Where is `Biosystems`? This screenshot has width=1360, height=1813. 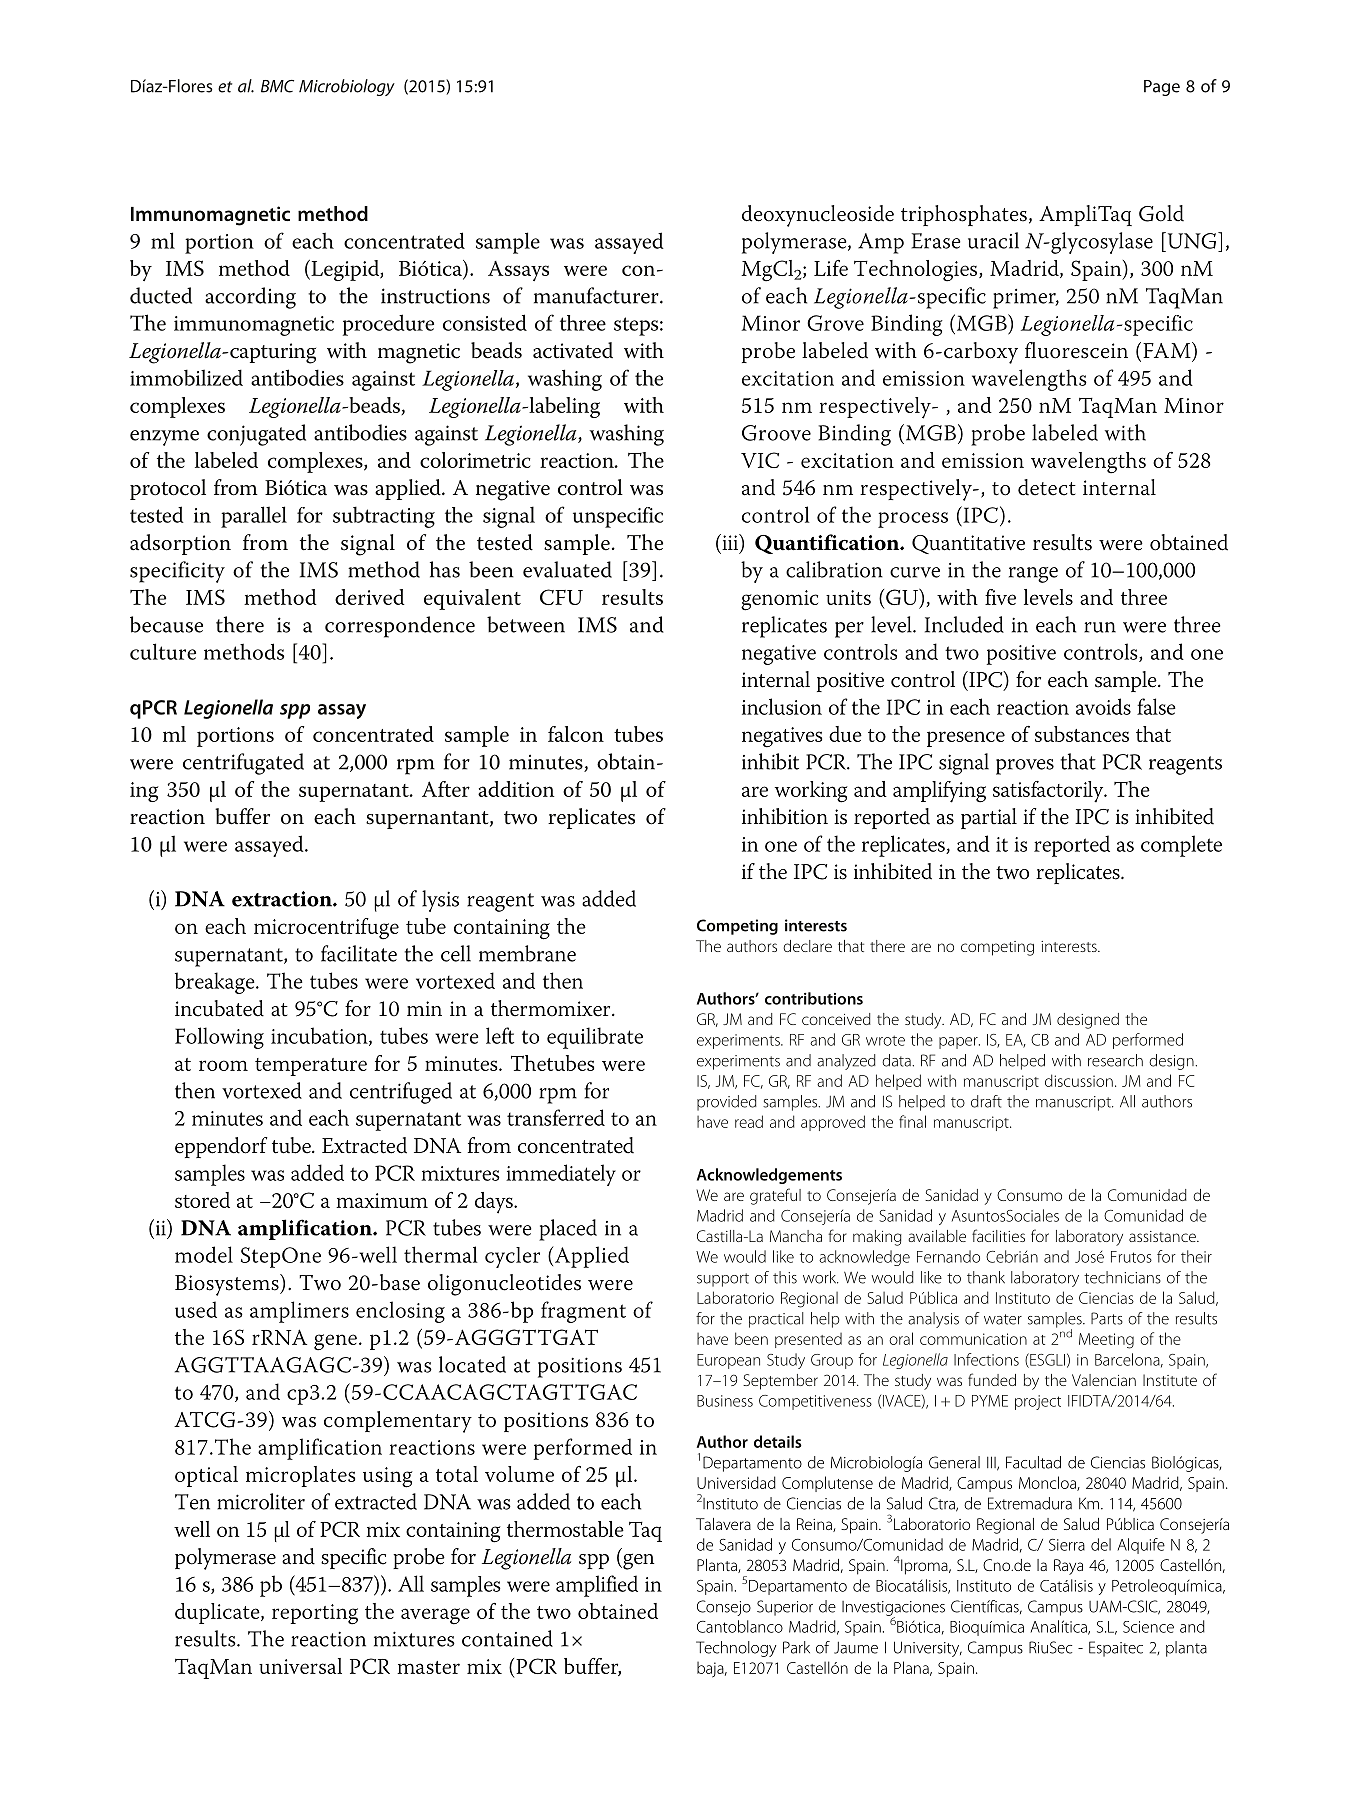 Biosystems is located at coordinates (228, 1285).
